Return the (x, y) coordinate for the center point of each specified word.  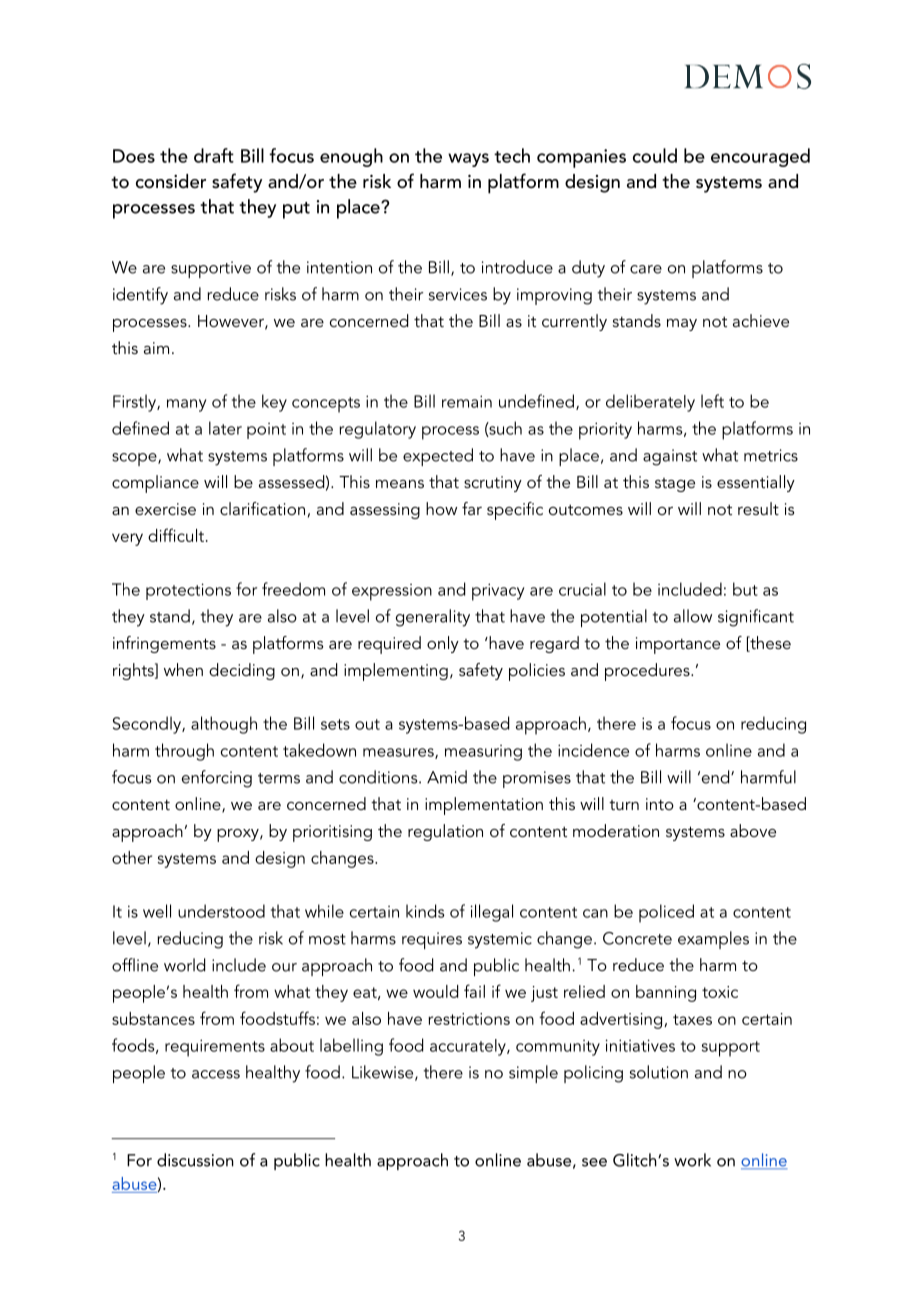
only (443, 644)
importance (678, 645)
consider (171, 181)
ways (468, 160)
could (655, 155)
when (183, 669)
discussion (195, 1160)
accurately (469, 1047)
